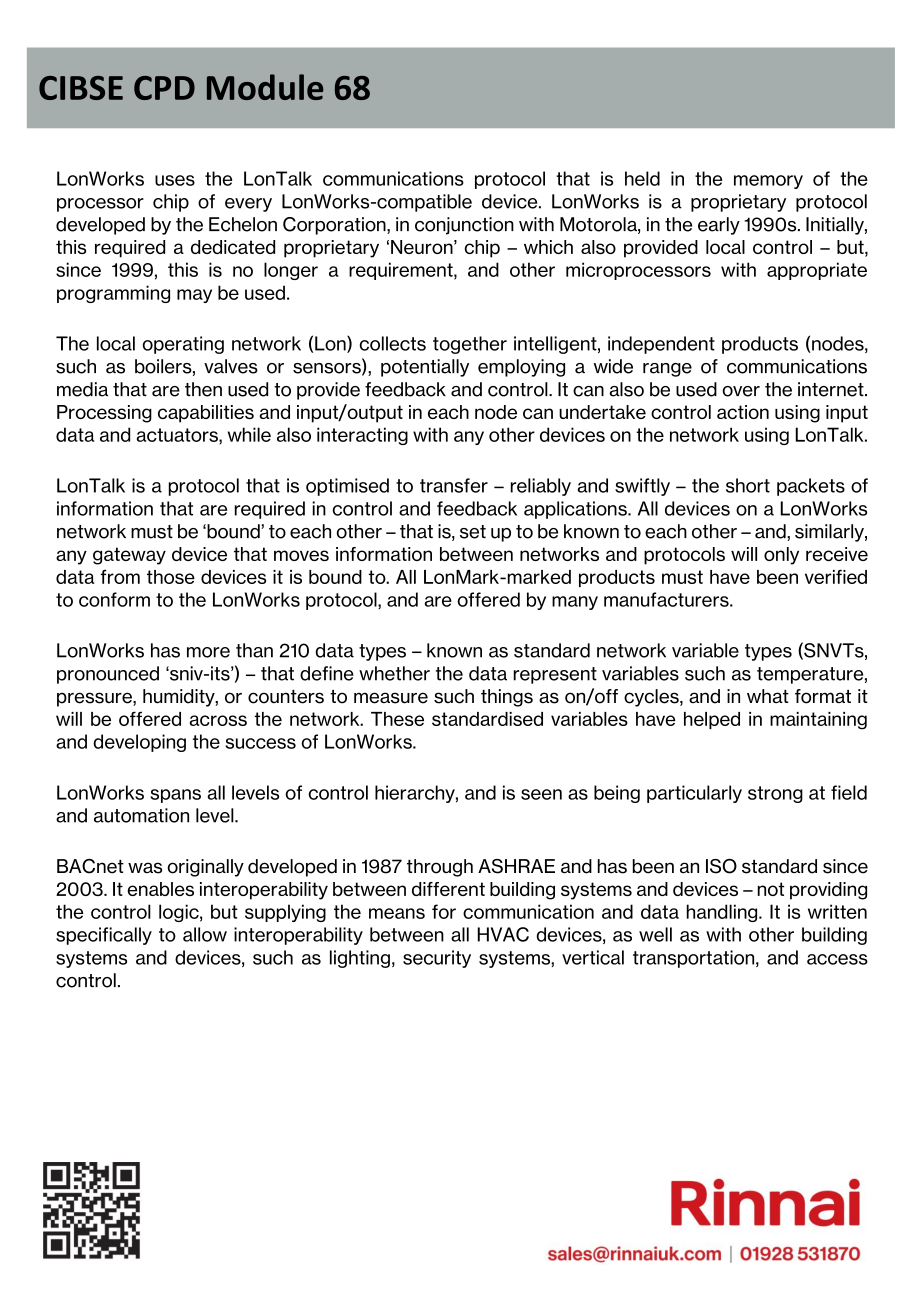 This document has height=1309, width=924. What do you see at coordinates (473, 532) in the document?
I see `set` at bounding box center [473, 532].
